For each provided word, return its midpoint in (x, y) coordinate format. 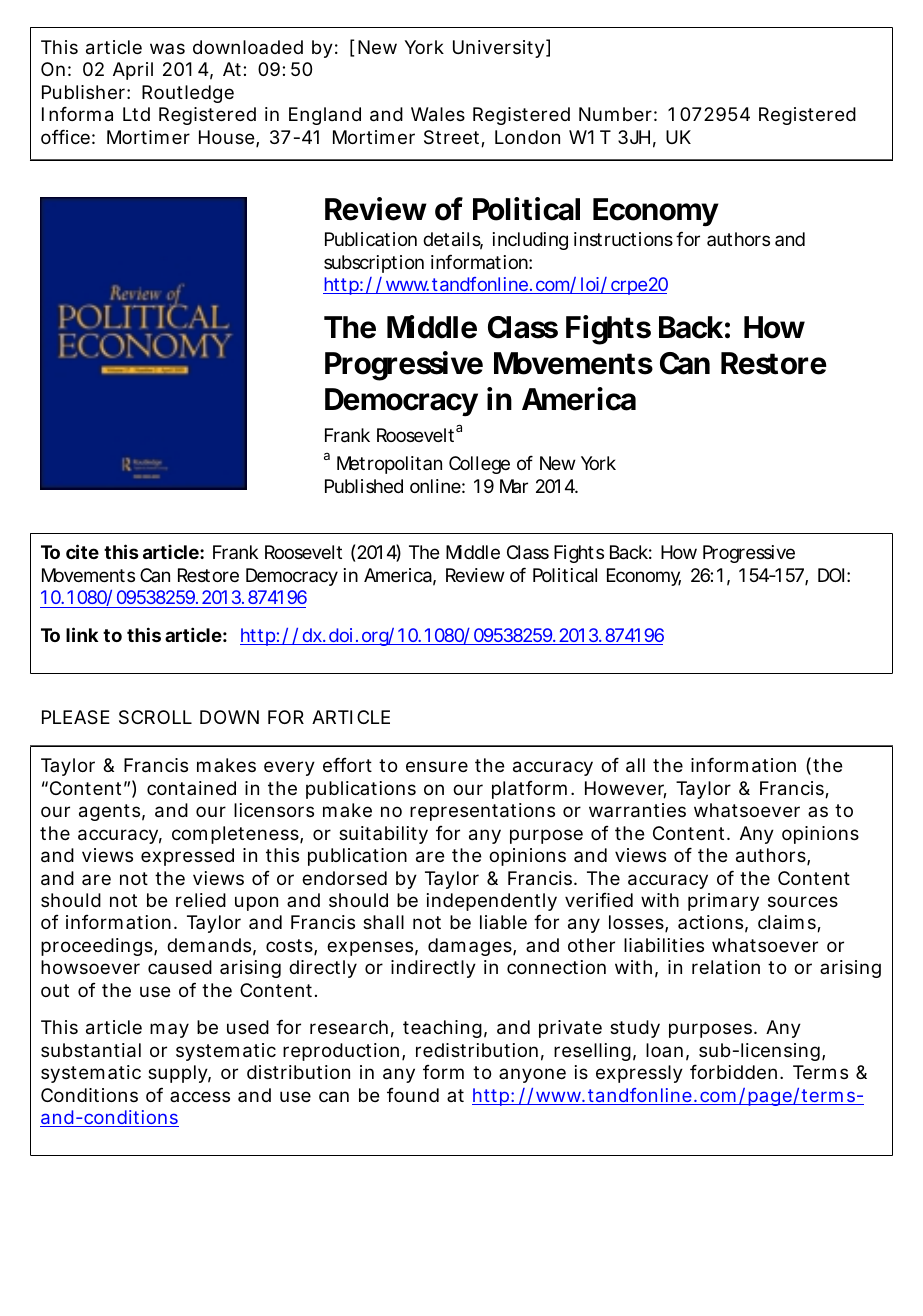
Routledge (188, 94)
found (413, 1095)
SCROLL (155, 717)
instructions (623, 239)
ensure (437, 766)
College (479, 465)
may (169, 1030)
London (527, 137)
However (626, 789)
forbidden (733, 1071)
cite (82, 551)
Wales (438, 114)
